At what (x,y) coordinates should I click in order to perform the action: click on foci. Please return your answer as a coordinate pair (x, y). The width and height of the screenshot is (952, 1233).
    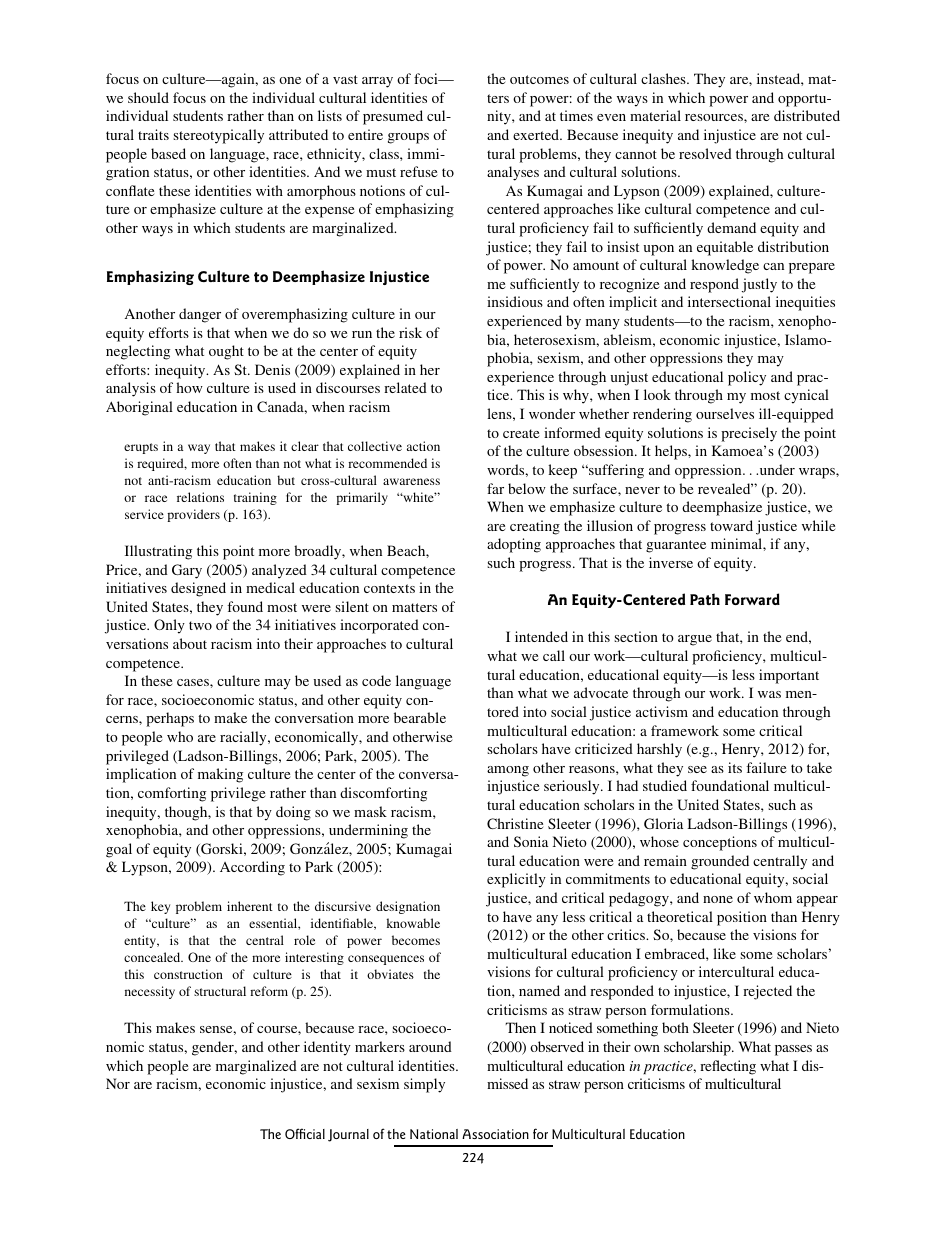
    Looking at the image, I should click on (427, 78).
